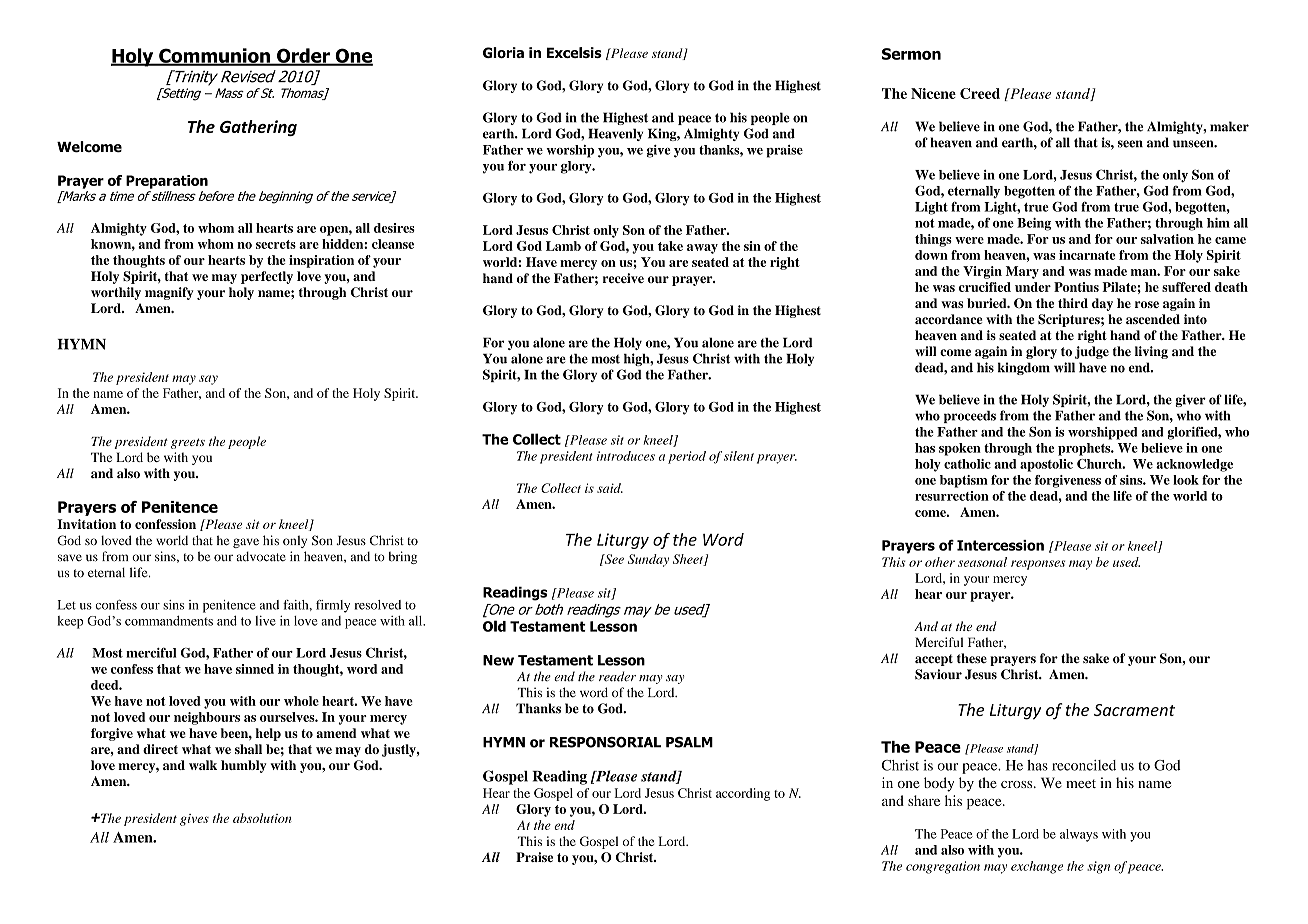 Image resolution: width=1308 pixels, height=924 pixels. What do you see at coordinates (648, 560) in the image?
I see `Sunday` at bounding box center [648, 560].
